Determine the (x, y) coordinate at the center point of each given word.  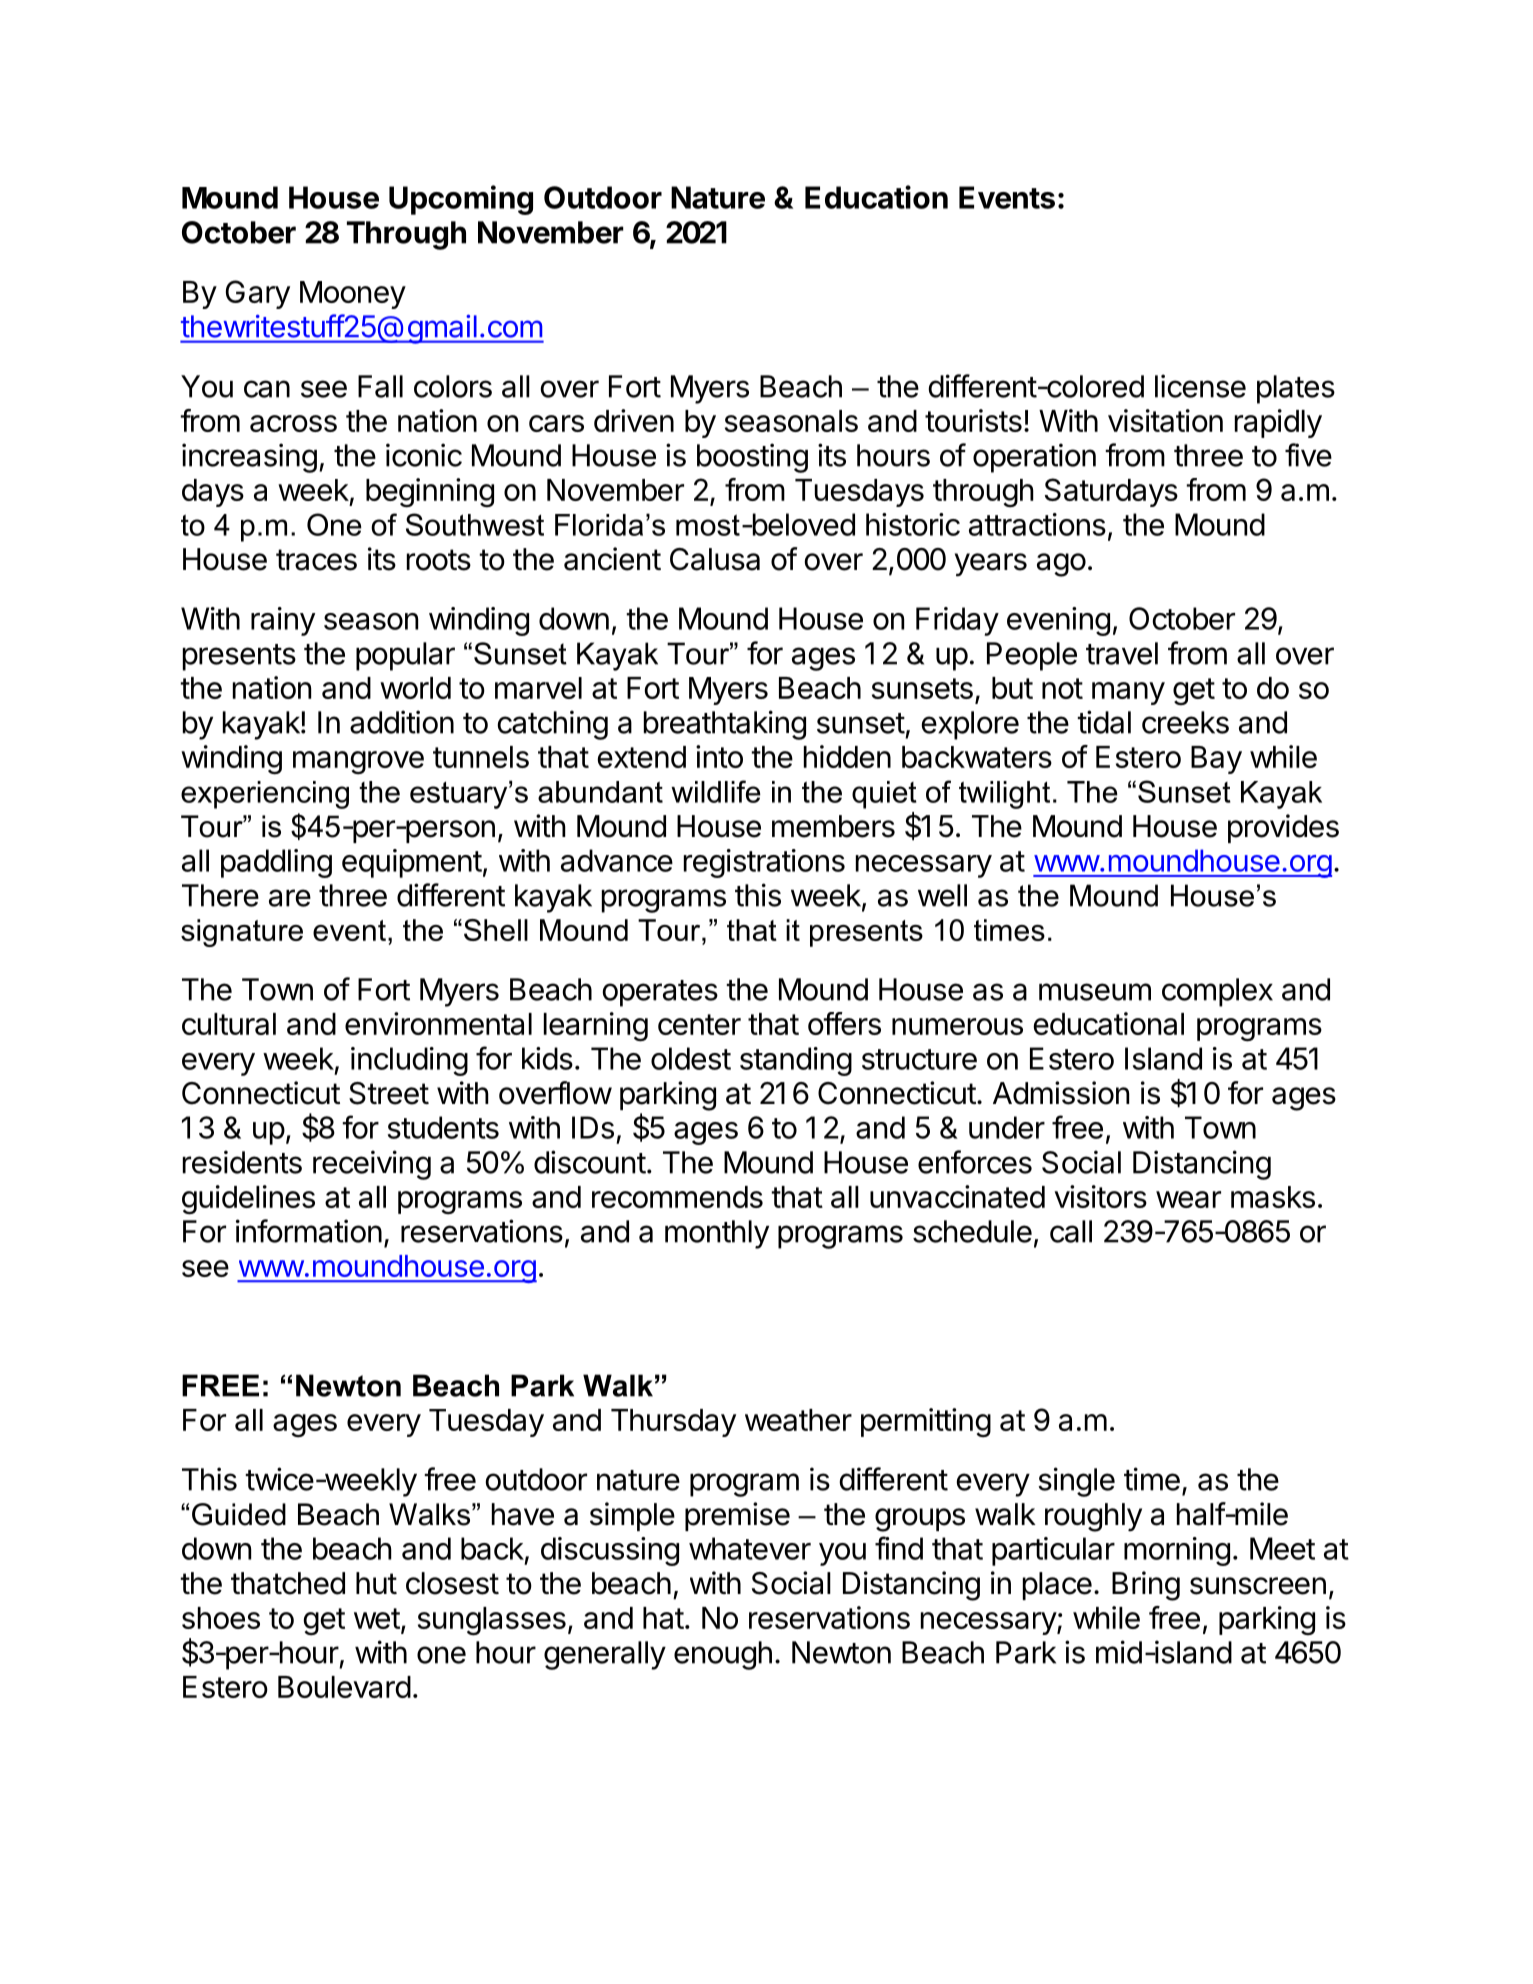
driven (634, 420)
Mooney (353, 295)
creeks (1185, 722)
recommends (677, 1197)
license (1200, 386)
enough (723, 1655)
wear (1188, 1199)
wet (377, 1618)
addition (402, 722)
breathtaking (725, 725)
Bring (1146, 1586)
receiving (372, 1165)
